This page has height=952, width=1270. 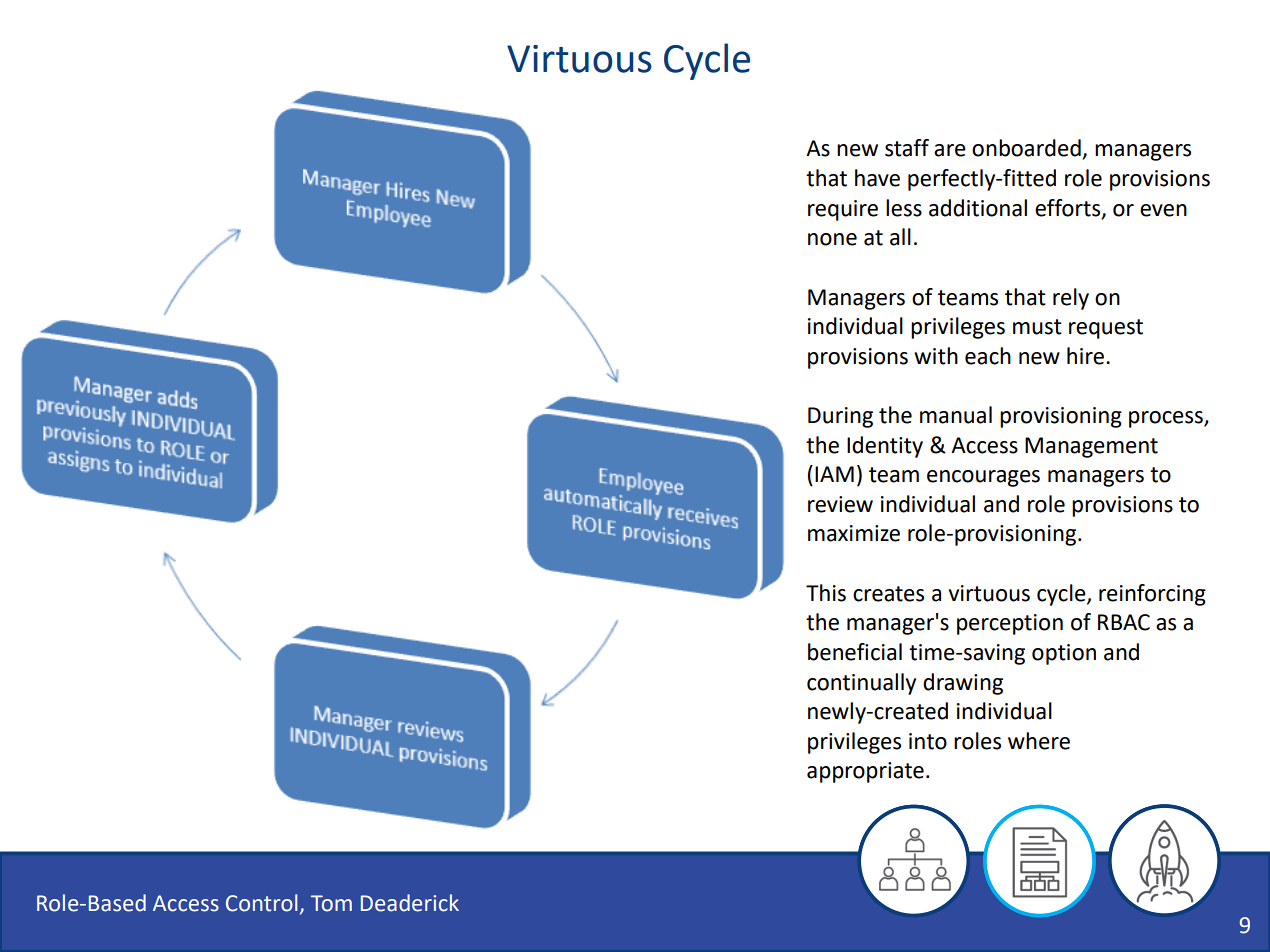 What do you see at coordinates (843, 210) in the page?
I see `require` at bounding box center [843, 210].
